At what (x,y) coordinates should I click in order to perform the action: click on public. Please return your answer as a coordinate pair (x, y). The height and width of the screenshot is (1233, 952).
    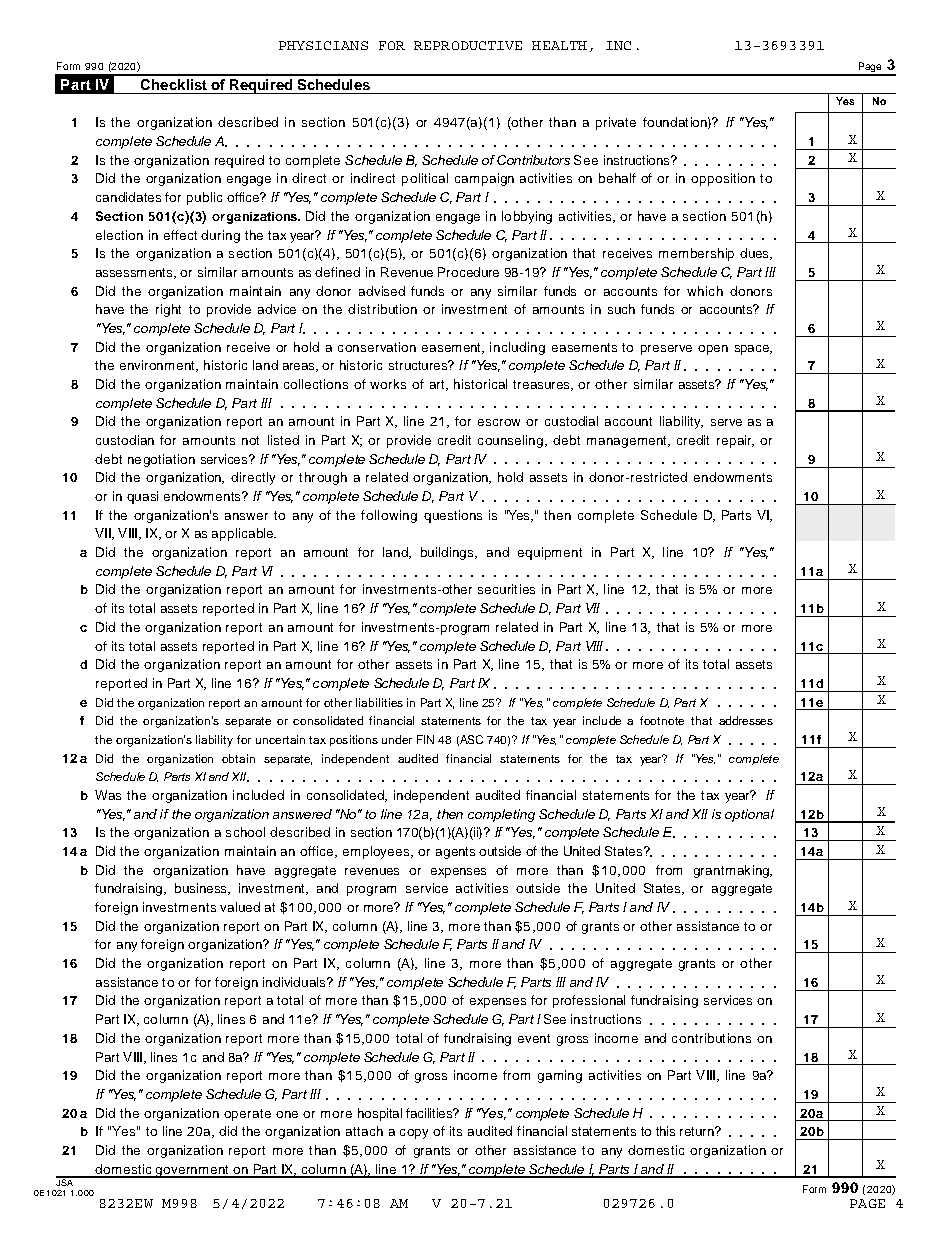
    Looking at the image, I should click on (204, 198).
